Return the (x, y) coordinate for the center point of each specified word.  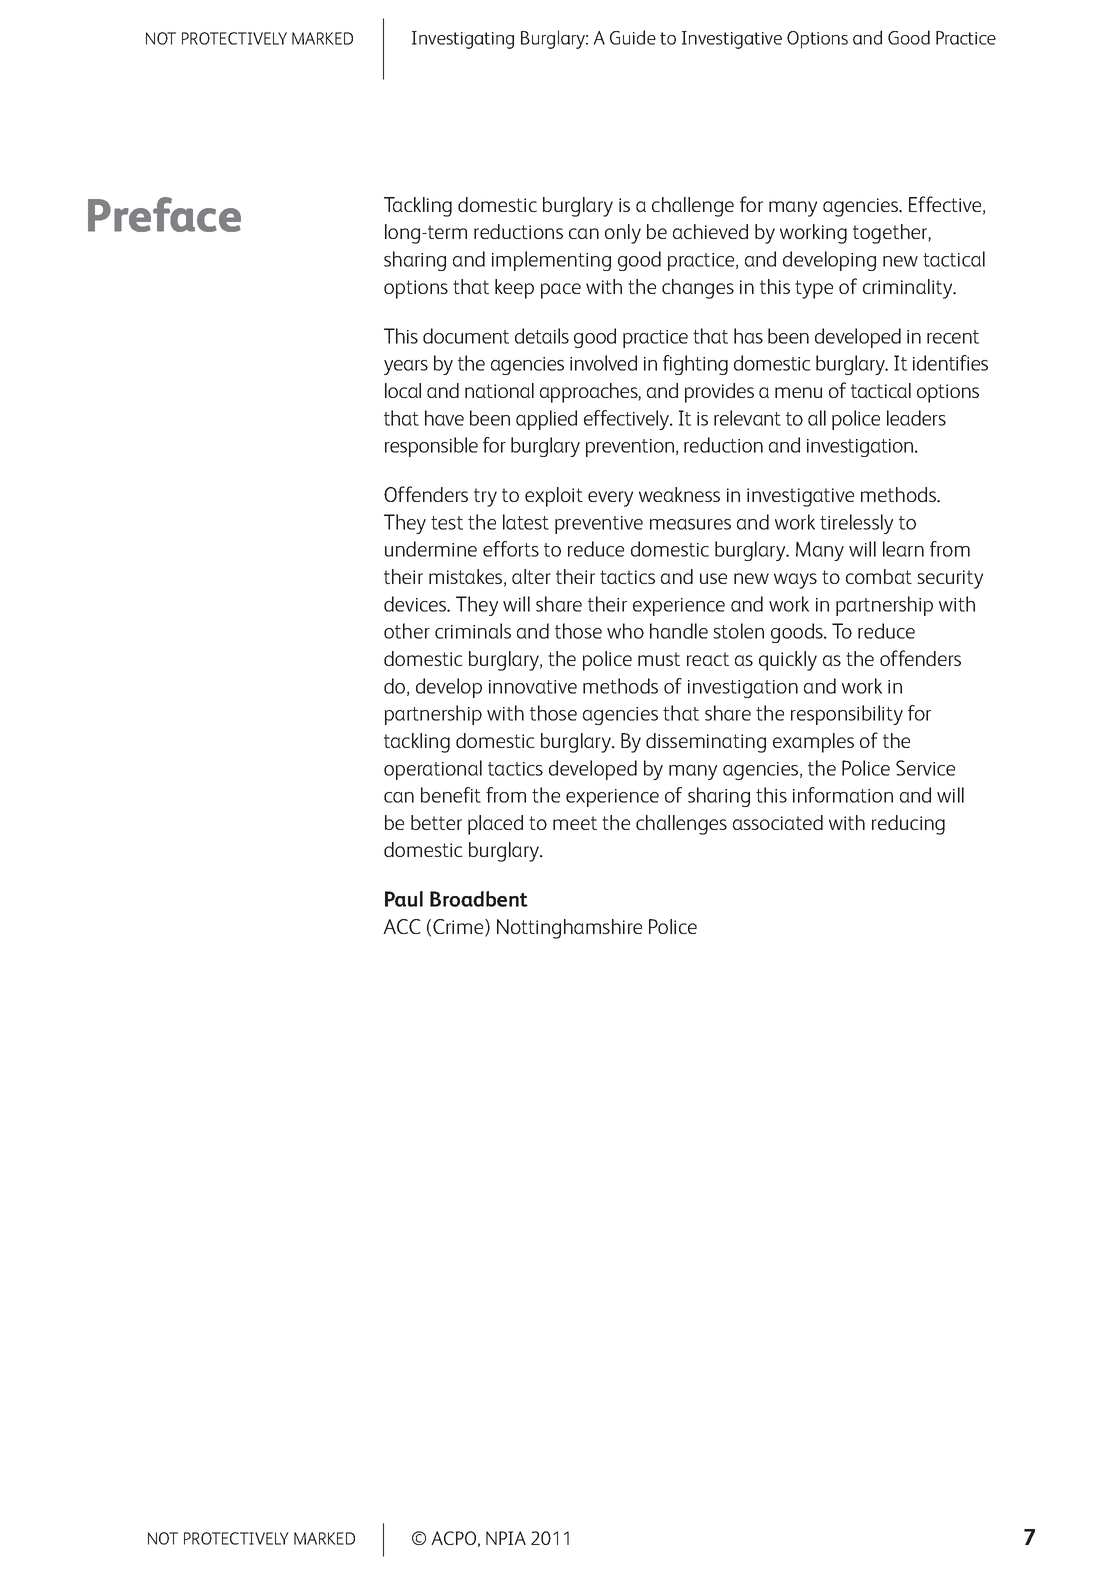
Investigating (463, 40)
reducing (908, 825)
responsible (431, 447)
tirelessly (856, 524)
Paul (404, 899)
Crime (459, 928)
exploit (554, 497)
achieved (710, 231)
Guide (633, 37)
